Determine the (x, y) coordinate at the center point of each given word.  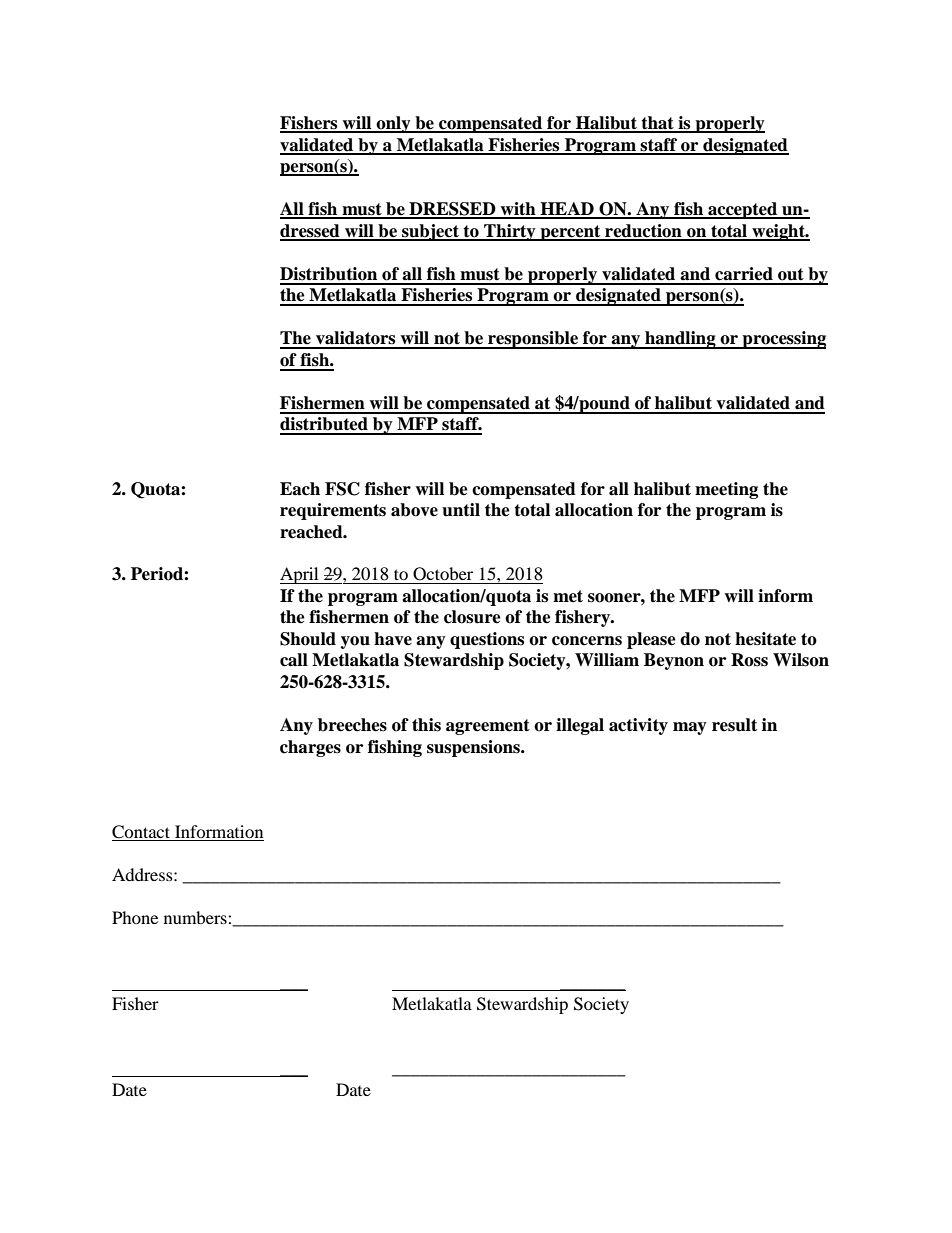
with (518, 210)
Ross (749, 660)
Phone (135, 917)
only (394, 124)
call (294, 660)
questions (487, 640)
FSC (342, 489)
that (657, 124)
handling (680, 340)
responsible (533, 340)
